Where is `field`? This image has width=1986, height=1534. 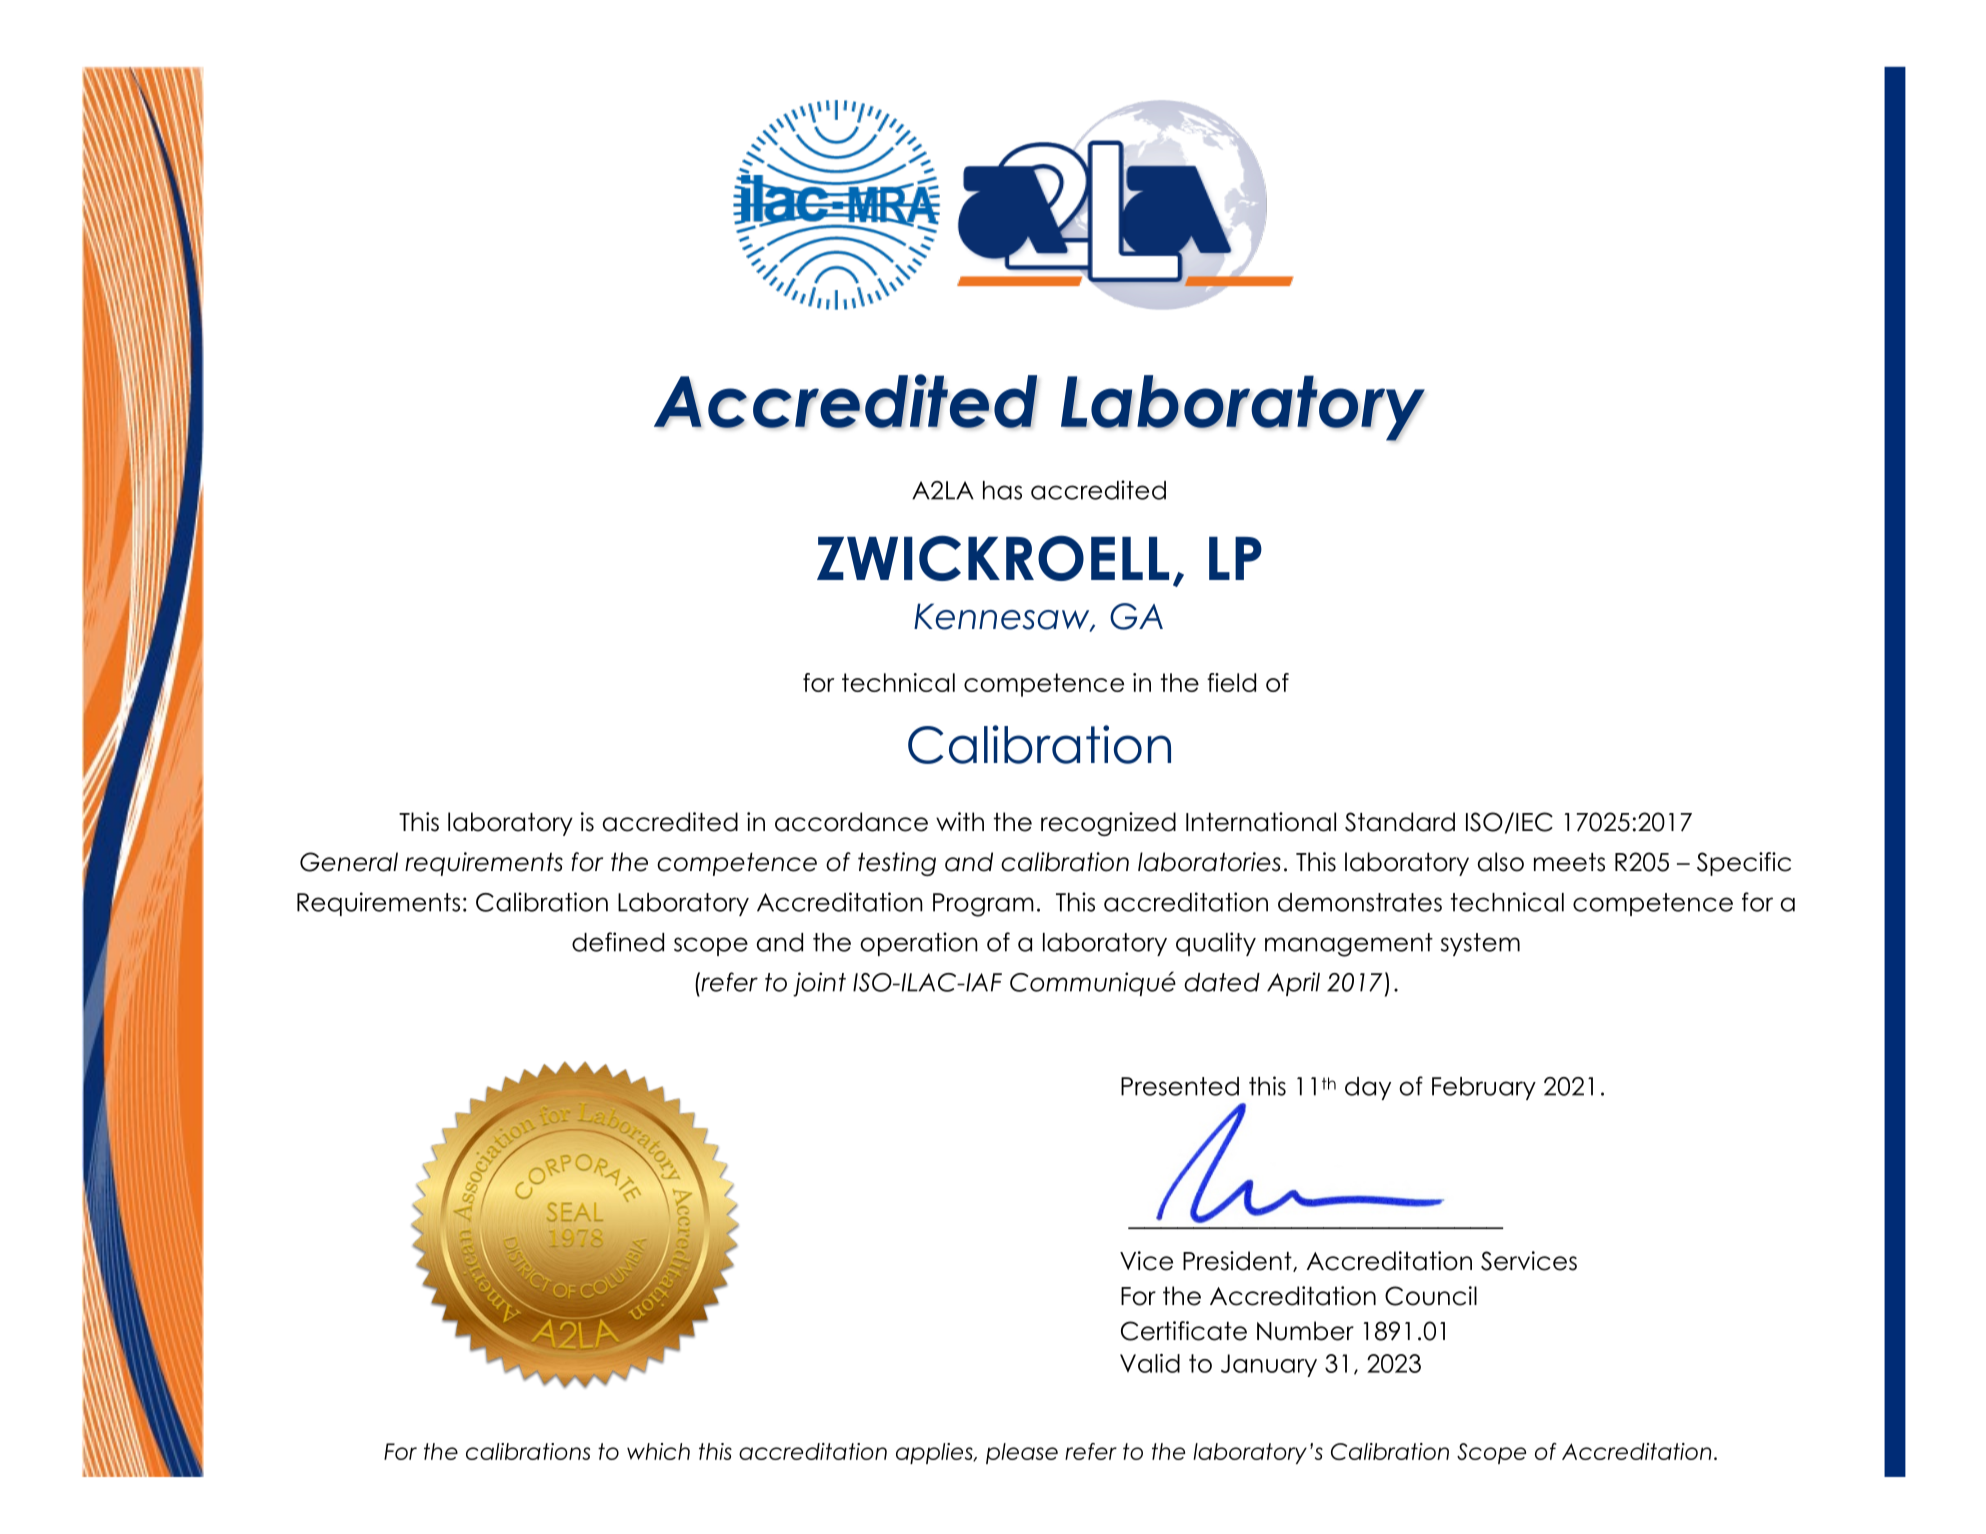
field is located at coordinates (1231, 682).
